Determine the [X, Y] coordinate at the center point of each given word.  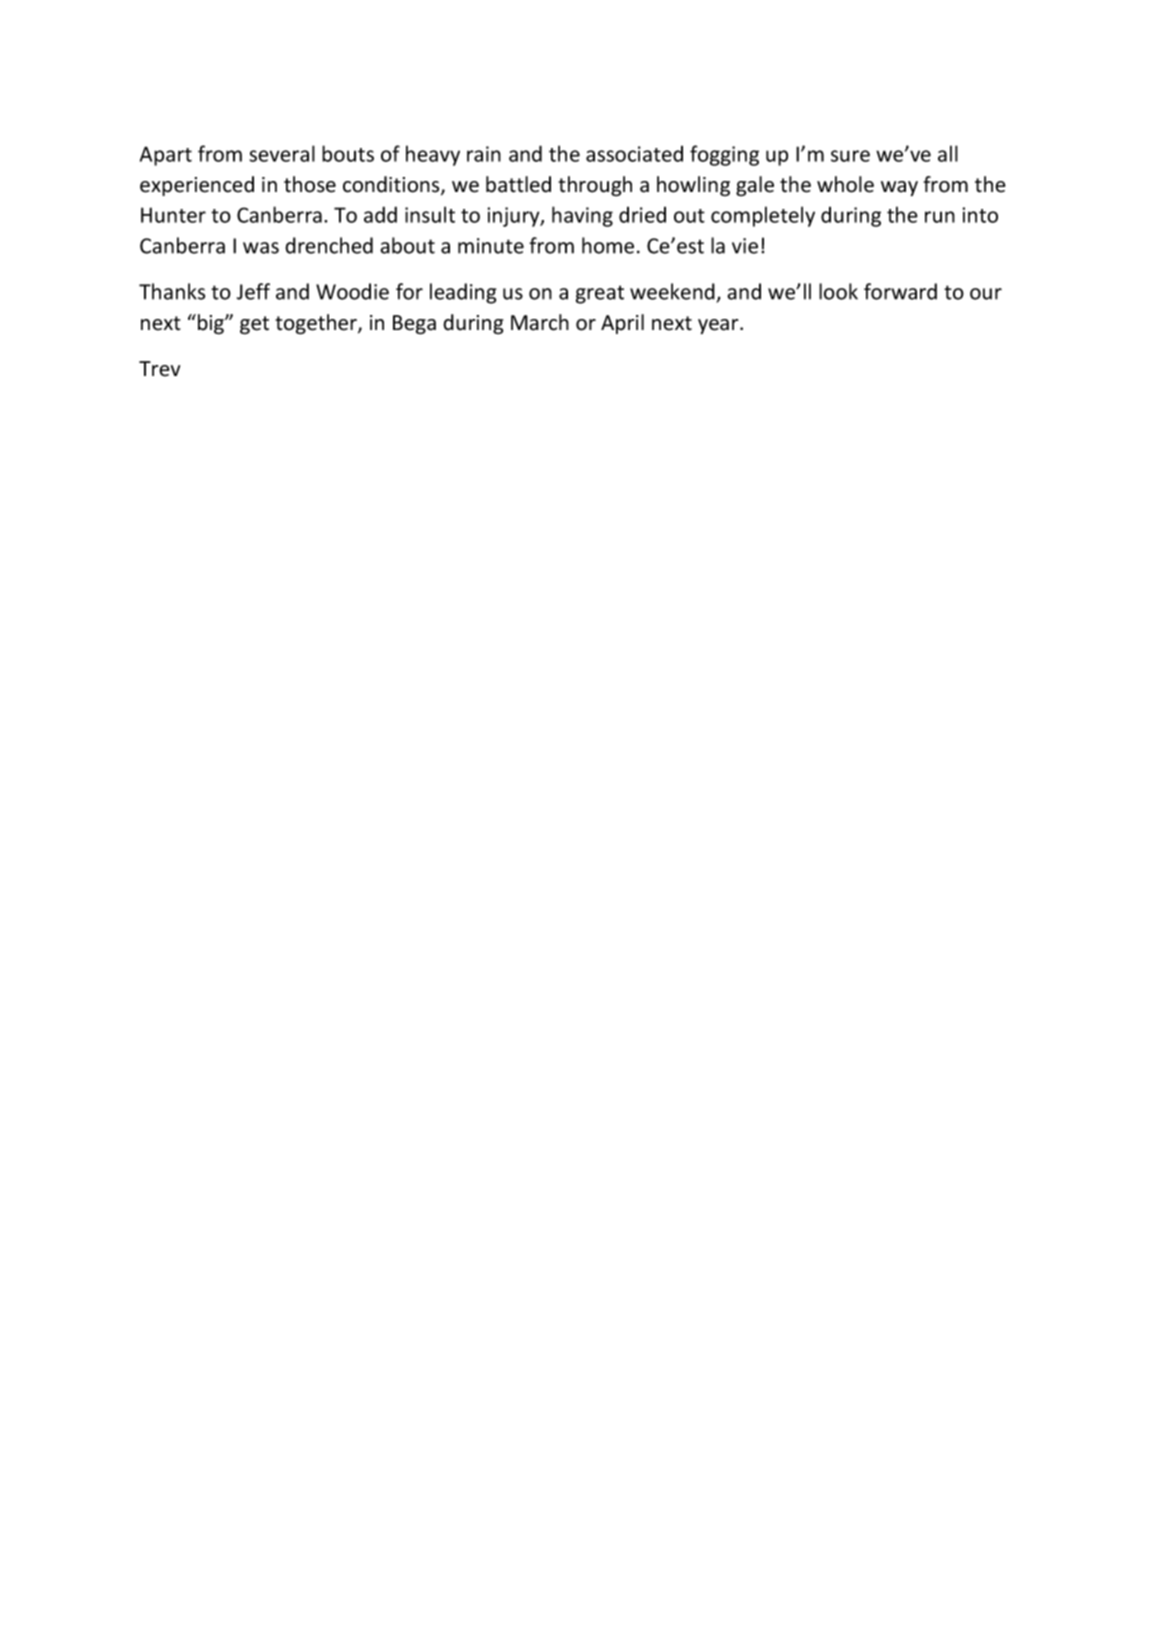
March [540, 322]
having [582, 216]
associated [634, 154]
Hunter [173, 215]
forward [900, 291]
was [261, 248]
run [940, 217]
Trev [159, 369]
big [212, 324]
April [622, 324]
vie [745, 246]
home [608, 245]
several [282, 153]
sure [850, 156]
